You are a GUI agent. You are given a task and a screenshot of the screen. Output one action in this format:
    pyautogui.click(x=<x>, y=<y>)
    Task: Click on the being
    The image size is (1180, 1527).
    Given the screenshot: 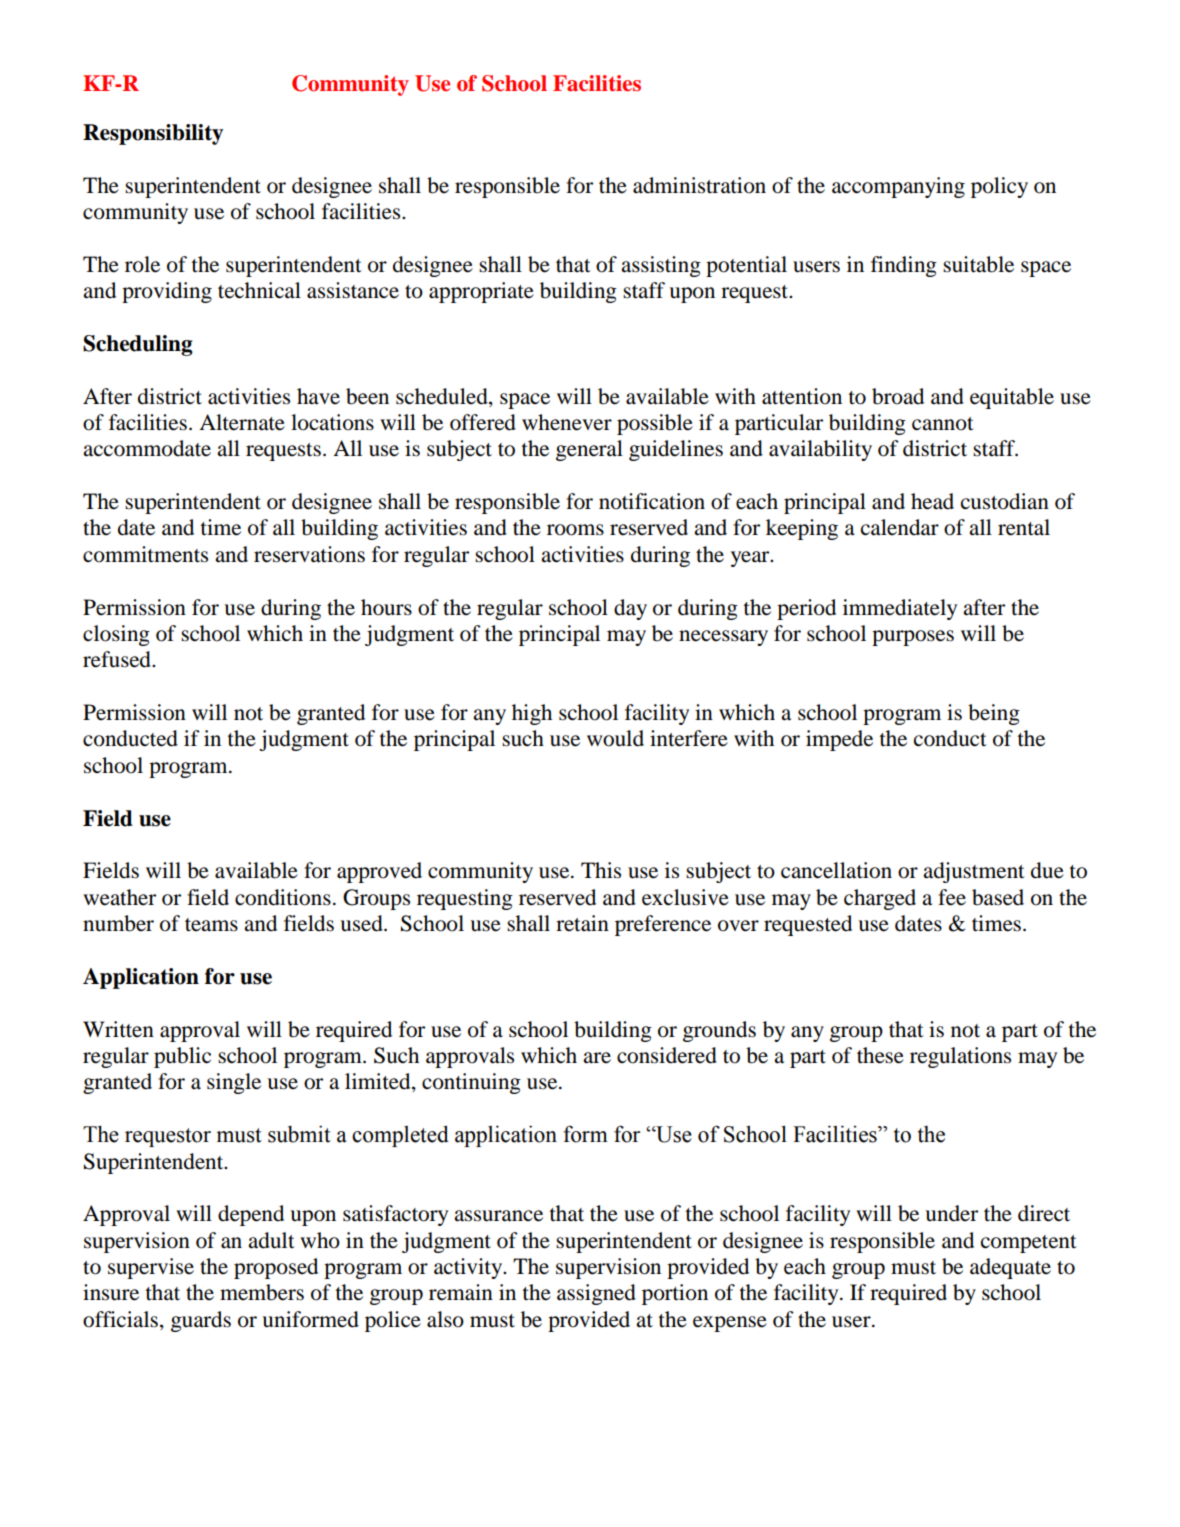 What is the action you would take?
    pyautogui.click(x=994, y=714)
